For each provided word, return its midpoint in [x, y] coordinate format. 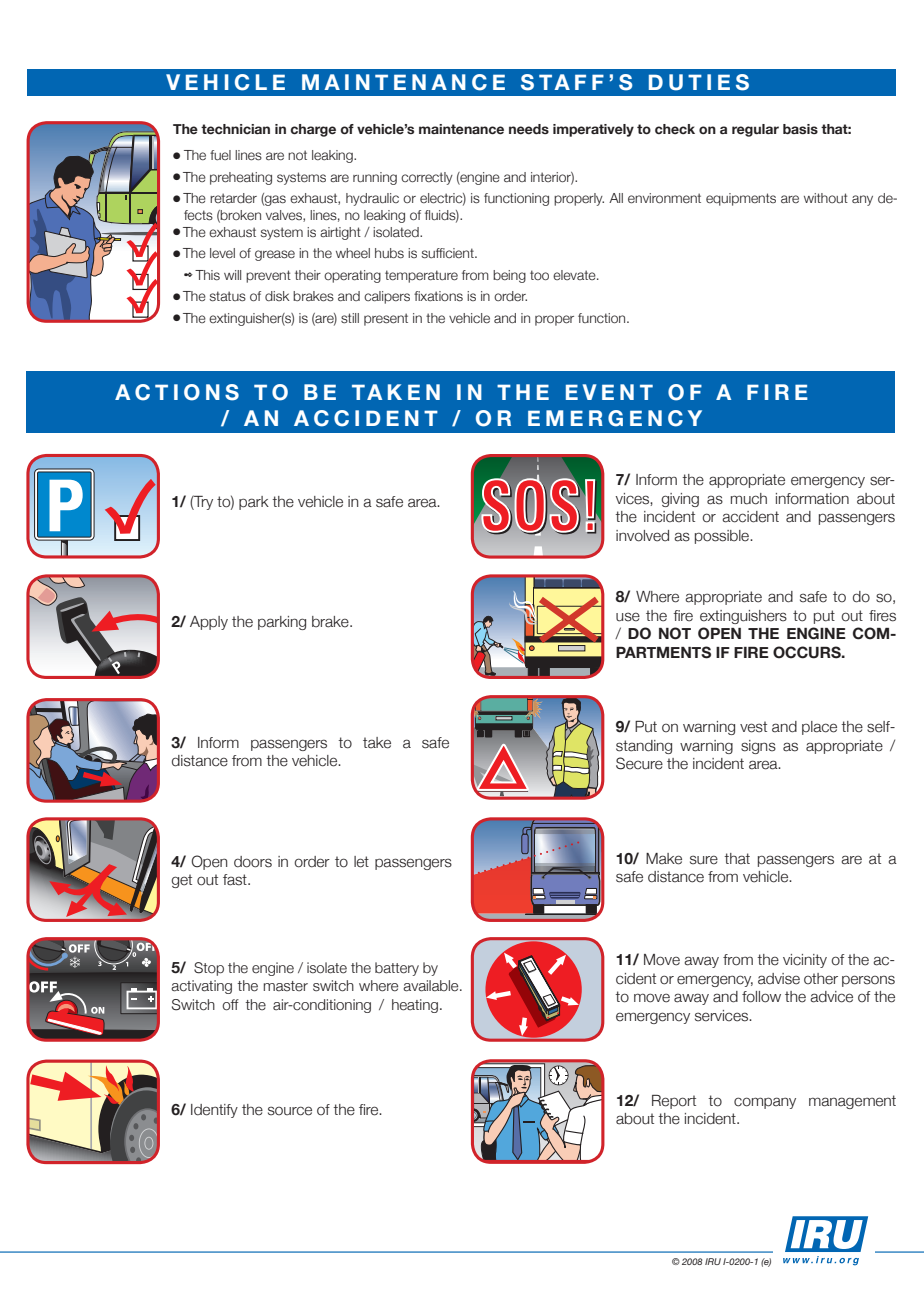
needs [529, 129]
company [765, 1103]
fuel [220, 155]
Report [674, 1102]
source [290, 1111]
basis [800, 129]
